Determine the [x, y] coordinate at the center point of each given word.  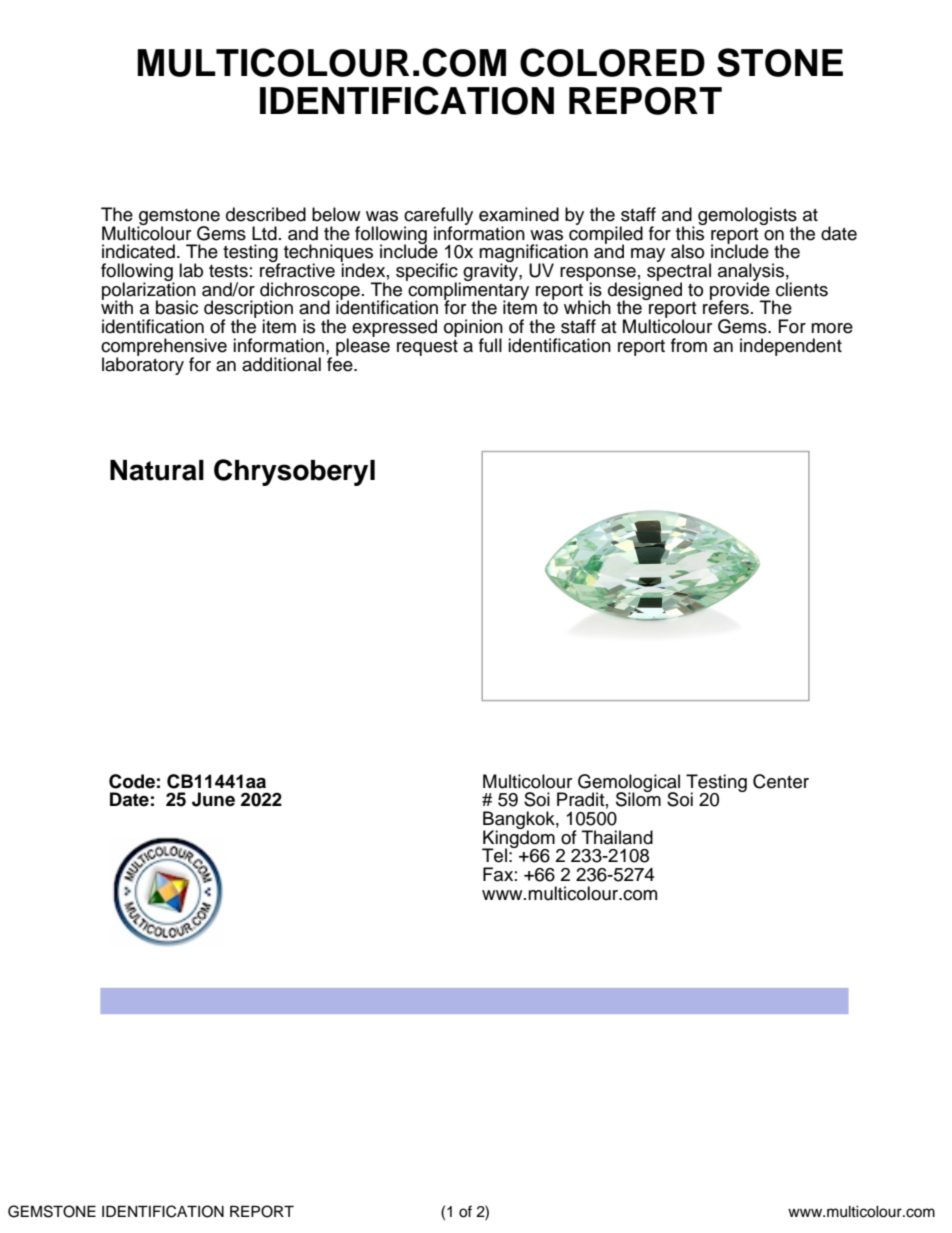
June [213, 799]
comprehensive [164, 348]
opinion [473, 329]
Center [781, 781]
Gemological [629, 784]
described [266, 214]
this [691, 232]
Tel [494, 855]
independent [791, 347]
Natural [157, 470]
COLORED [612, 62]
